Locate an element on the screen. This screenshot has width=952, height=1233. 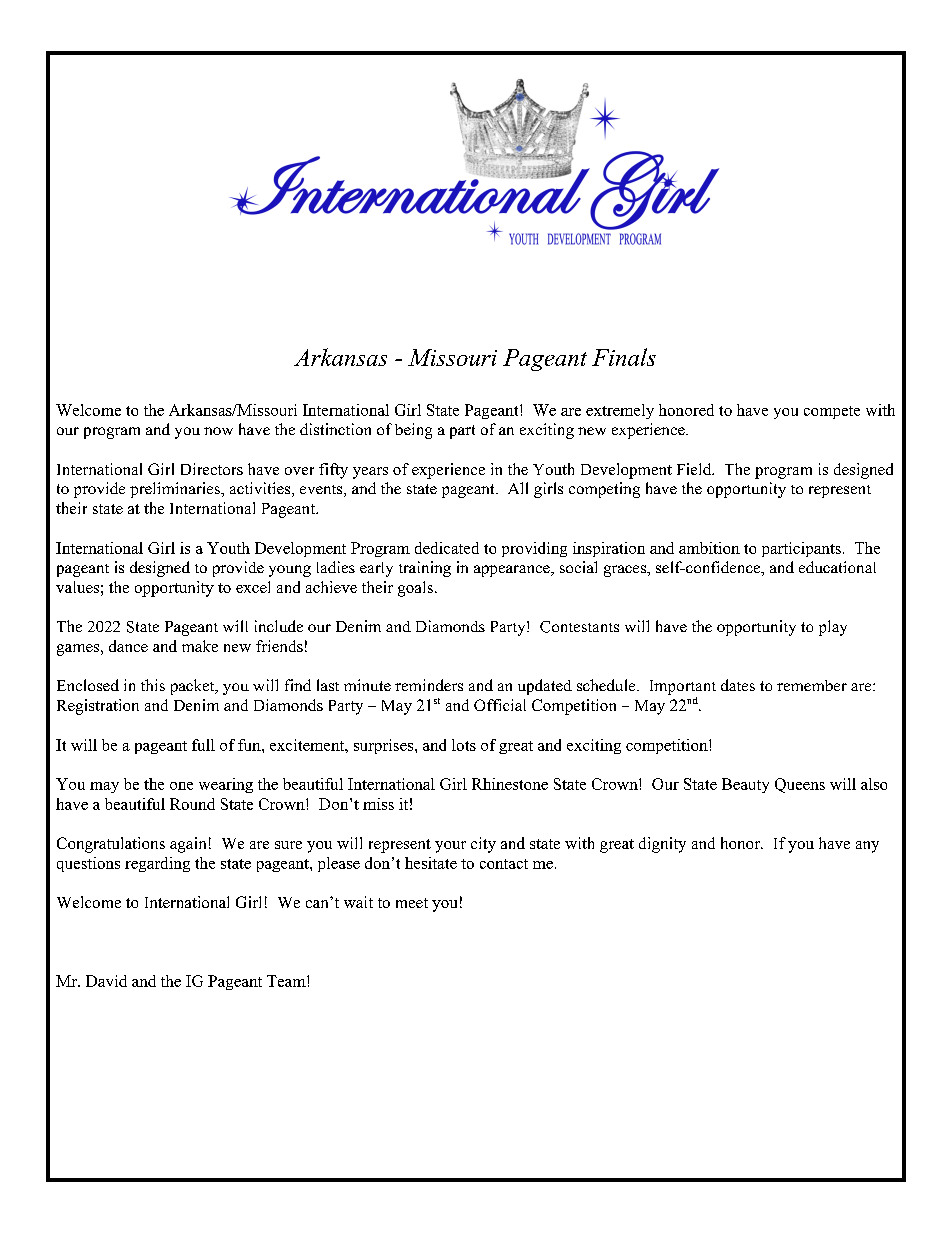
Queens is located at coordinates (800, 785).
